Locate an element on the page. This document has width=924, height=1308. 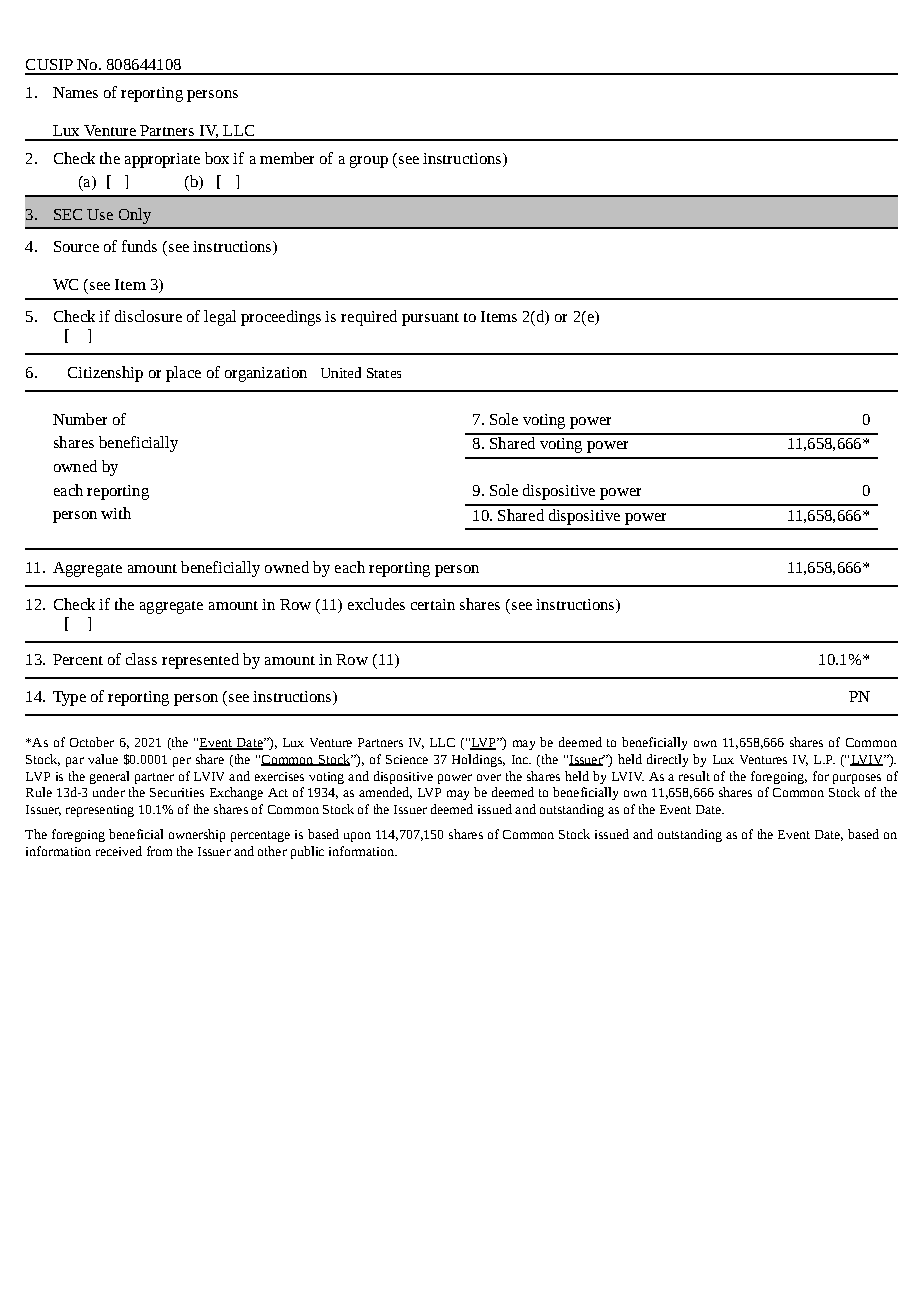
excludes is located at coordinates (376, 604).
